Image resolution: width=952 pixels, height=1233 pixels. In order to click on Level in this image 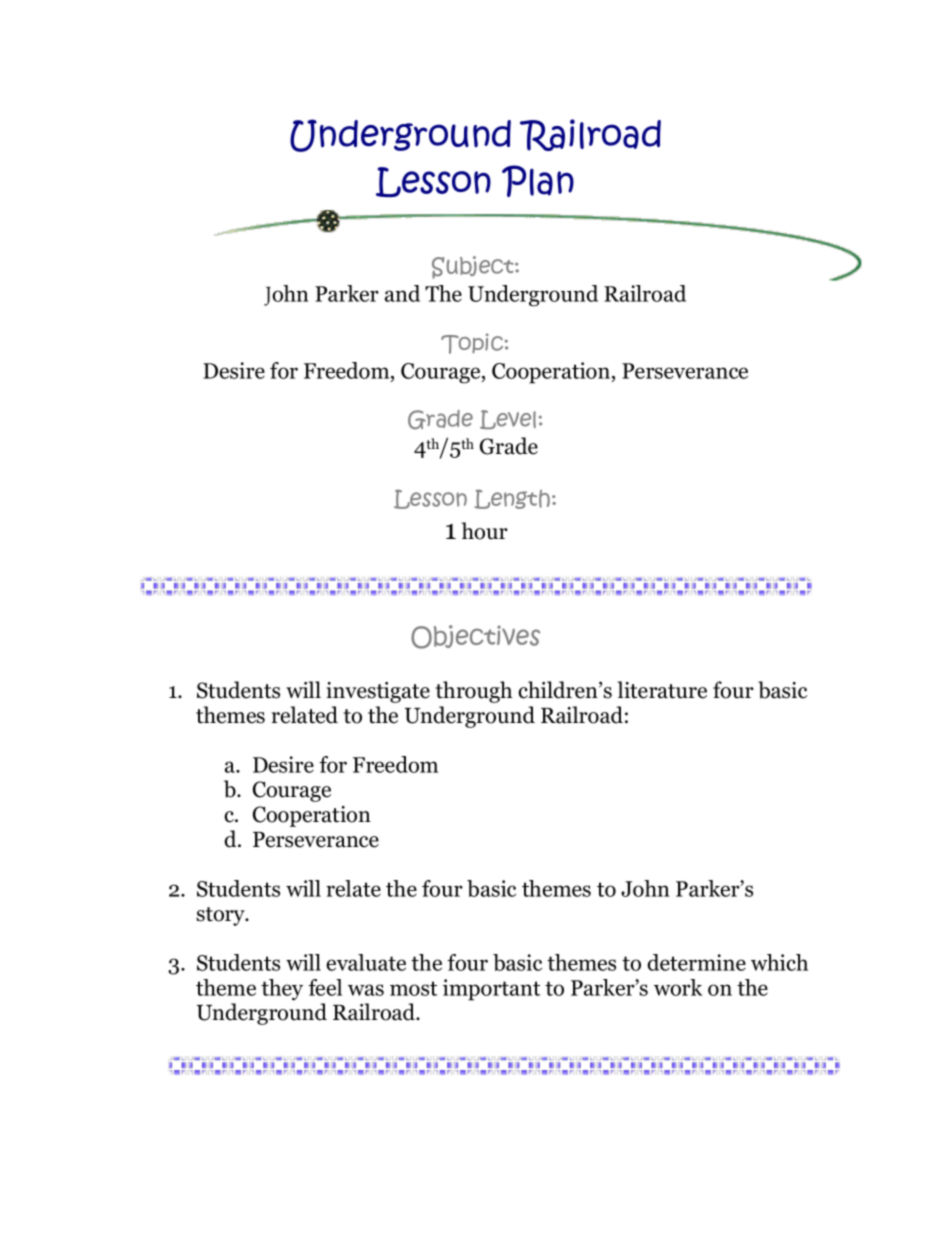, I will do `click(508, 419)`.
